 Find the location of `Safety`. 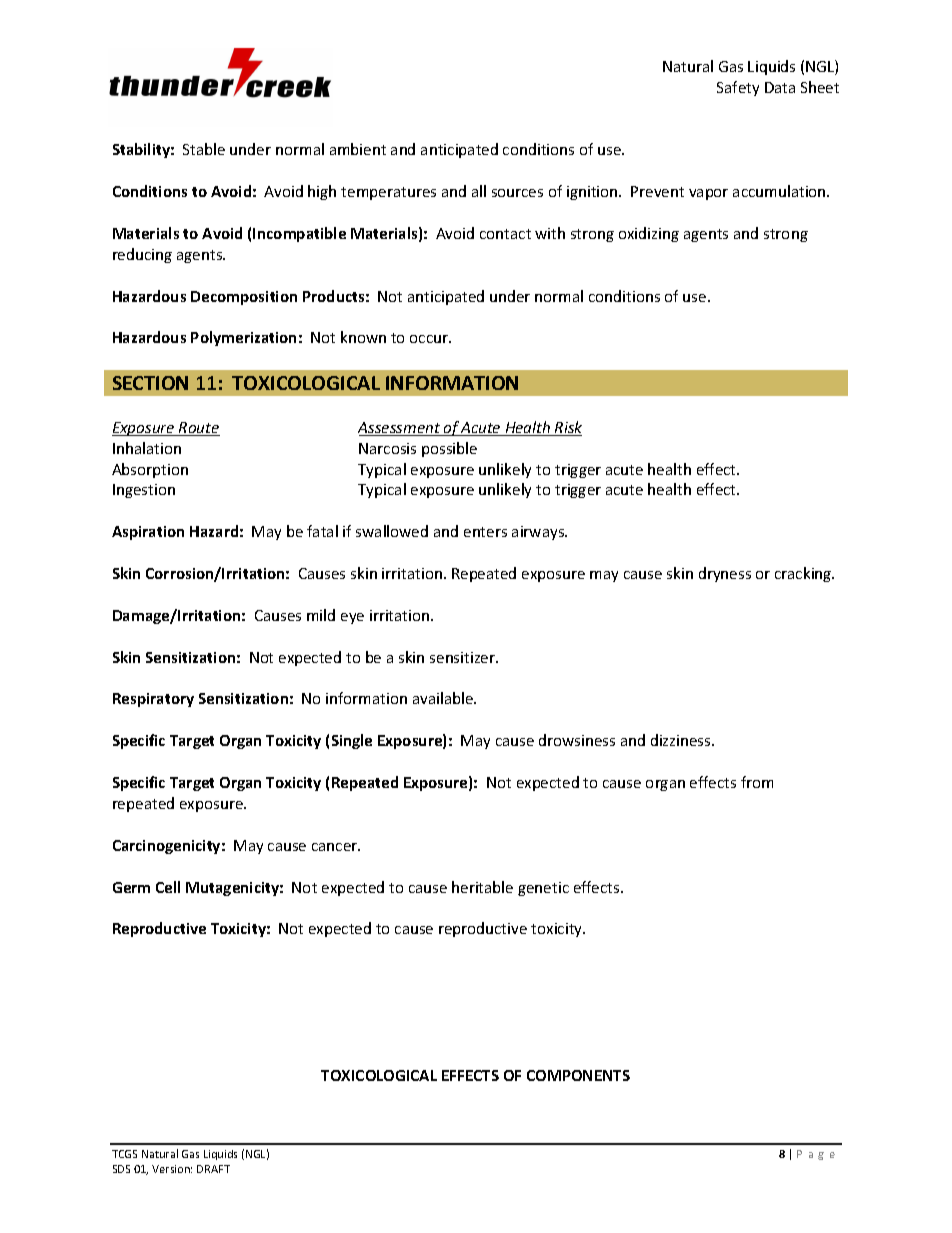

Safety is located at coordinates (738, 88).
